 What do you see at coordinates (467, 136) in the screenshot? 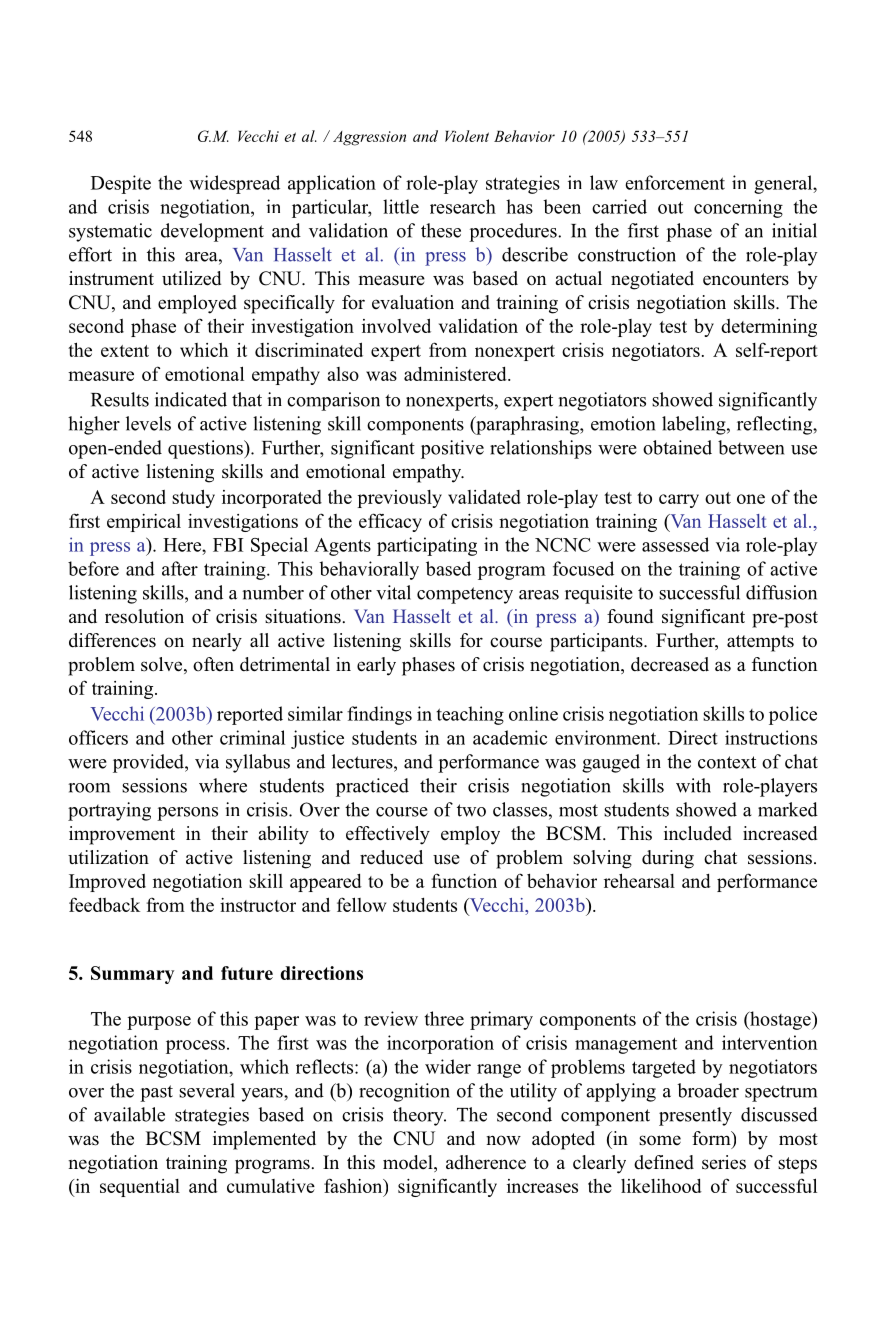
I see `Violent` at bounding box center [467, 136].
